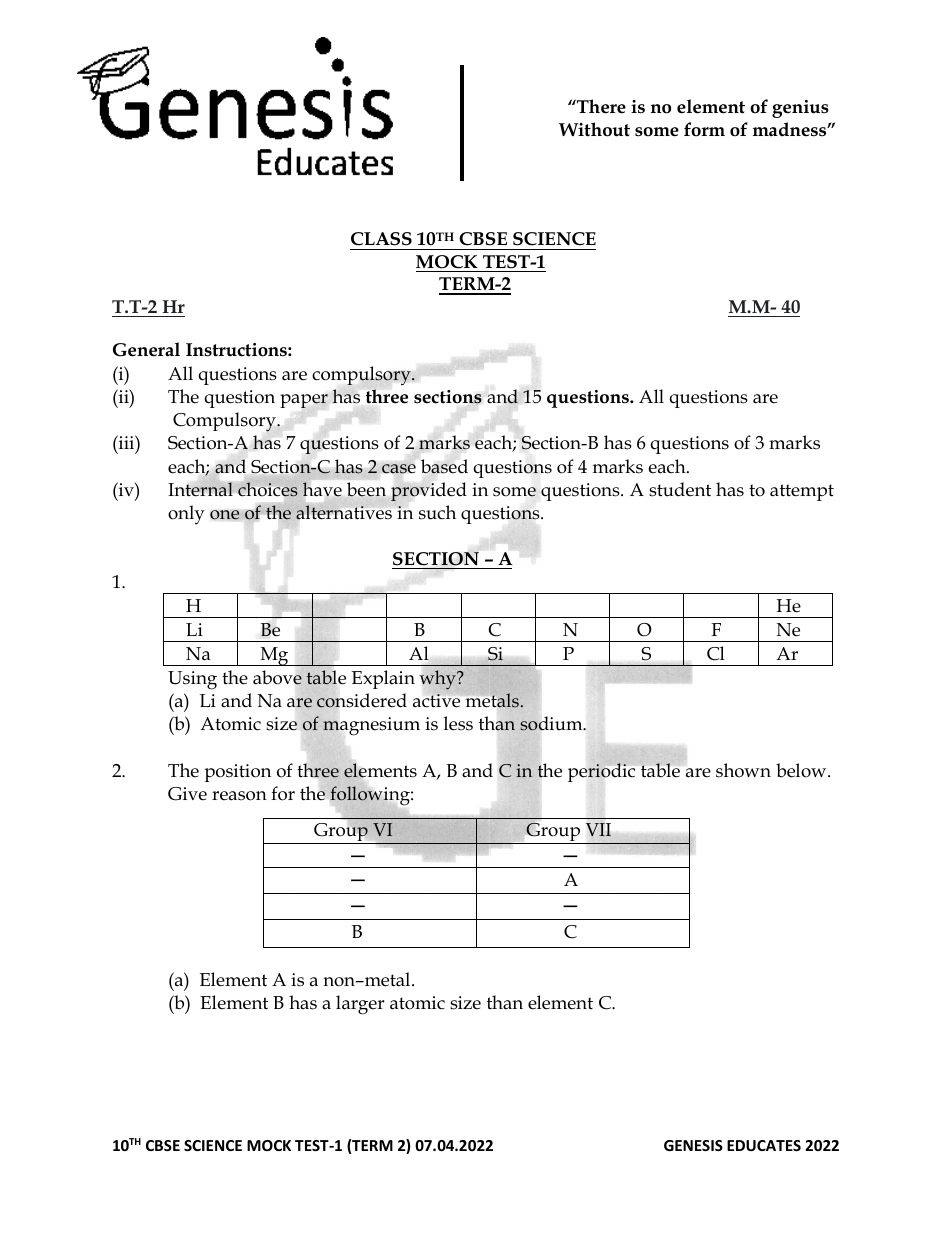 The width and height of the screenshot is (952, 1233). What do you see at coordinates (802, 492) in the screenshot?
I see `attempt` at bounding box center [802, 492].
